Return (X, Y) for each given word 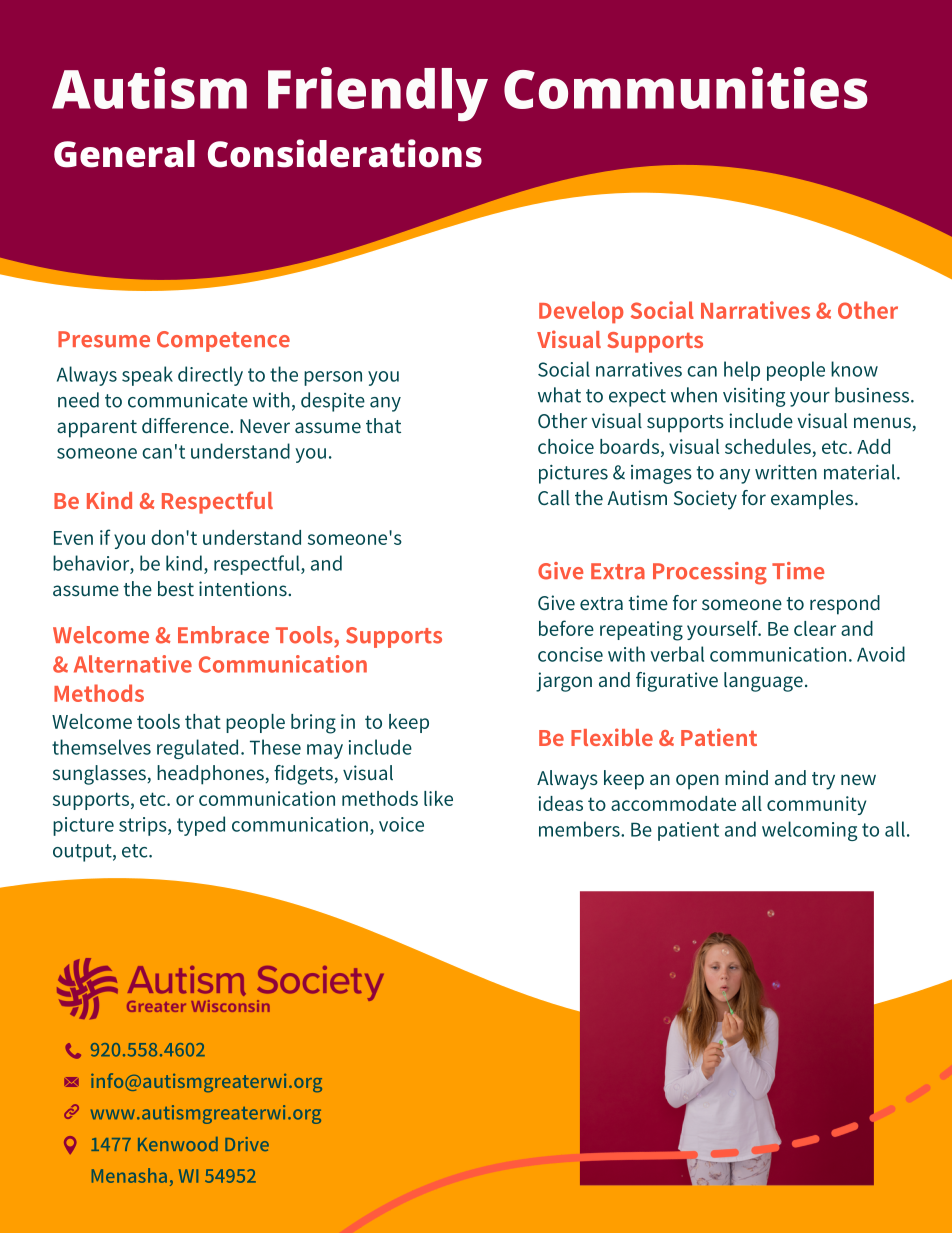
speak (147, 376)
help (742, 371)
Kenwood (178, 1144)
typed (201, 826)
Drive (247, 1144)
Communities (686, 88)
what (559, 395)
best (176, 588)
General (124, 154)
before (566, 628)
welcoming (810, 831)
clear (815, 628)
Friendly (378, 94)
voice (401, 824)
